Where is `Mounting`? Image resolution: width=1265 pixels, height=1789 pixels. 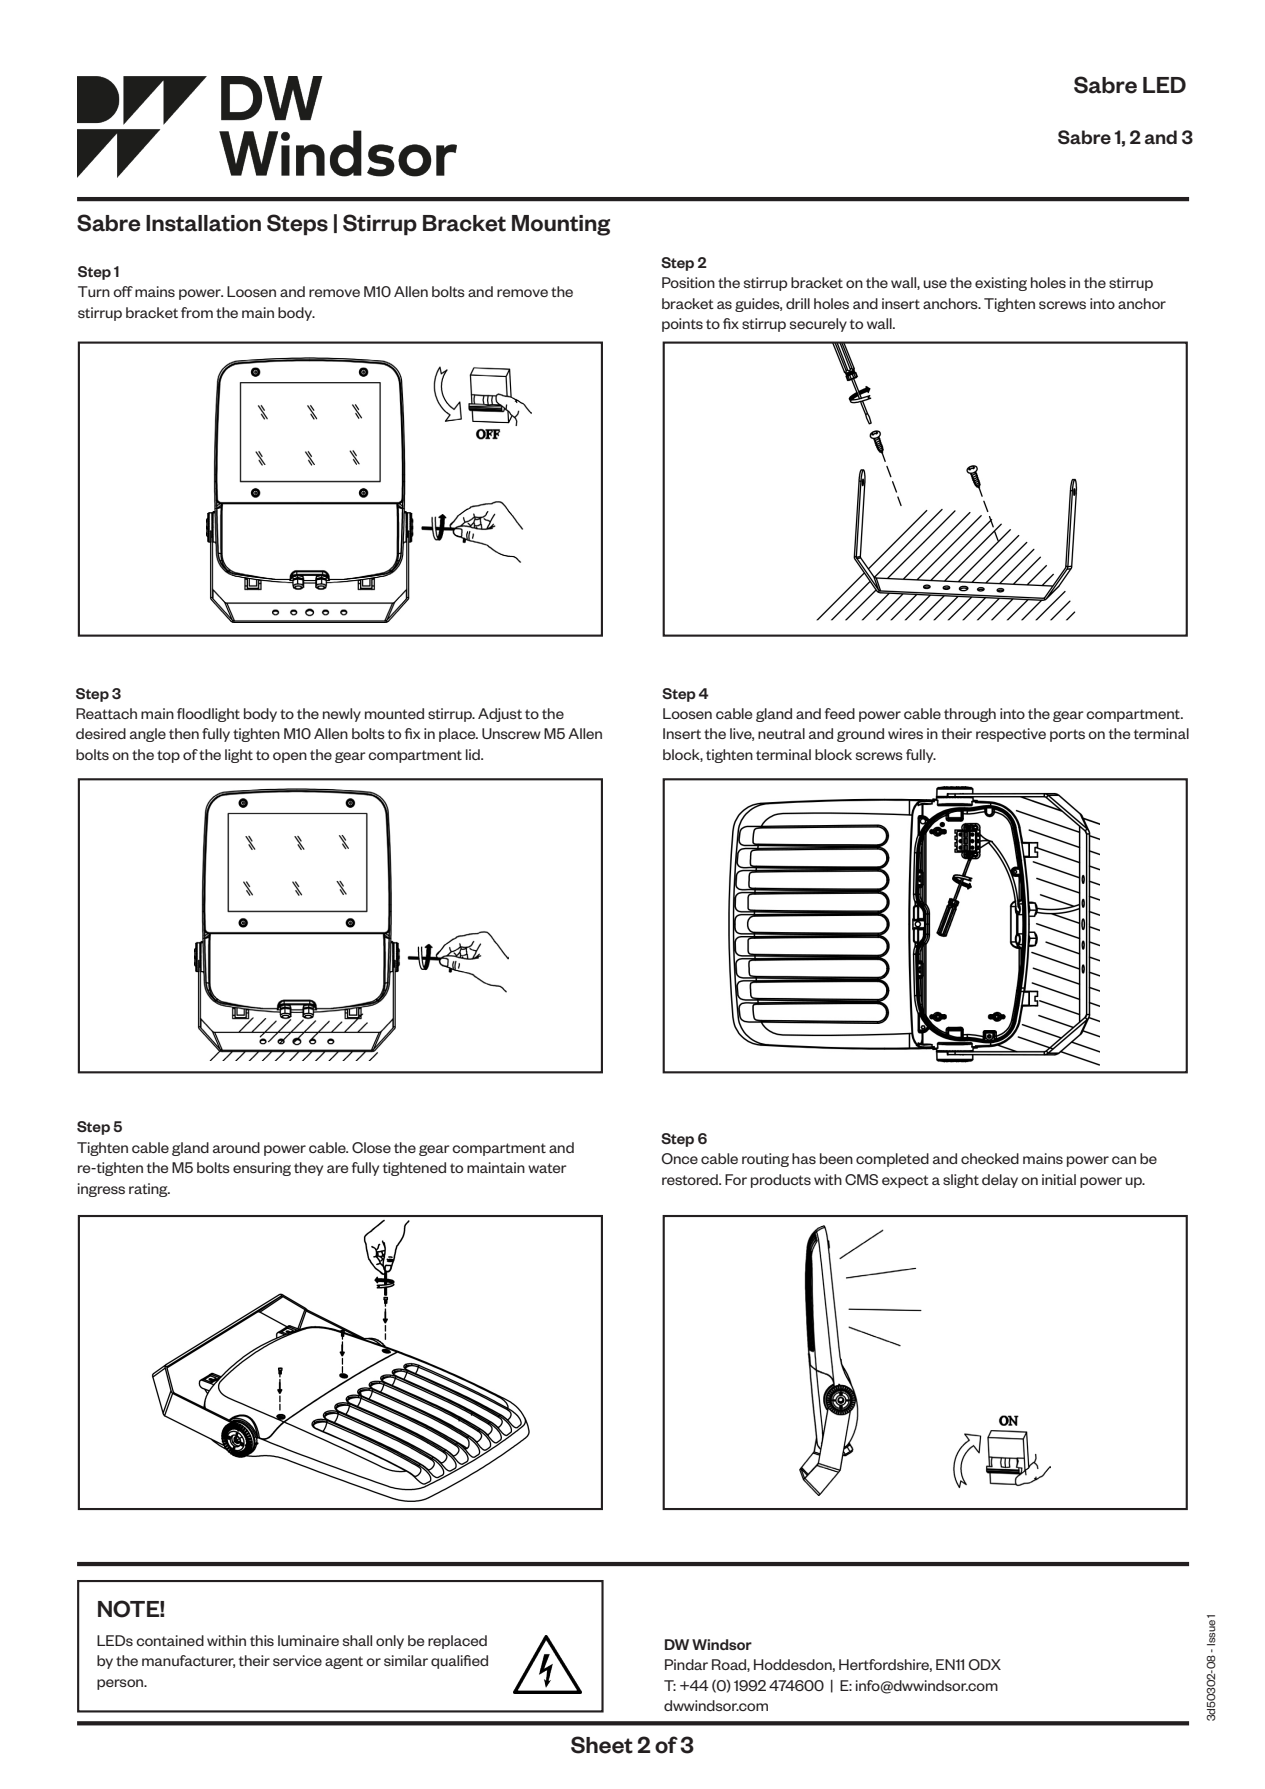
Mounting is located at coordinates (561, 225).
